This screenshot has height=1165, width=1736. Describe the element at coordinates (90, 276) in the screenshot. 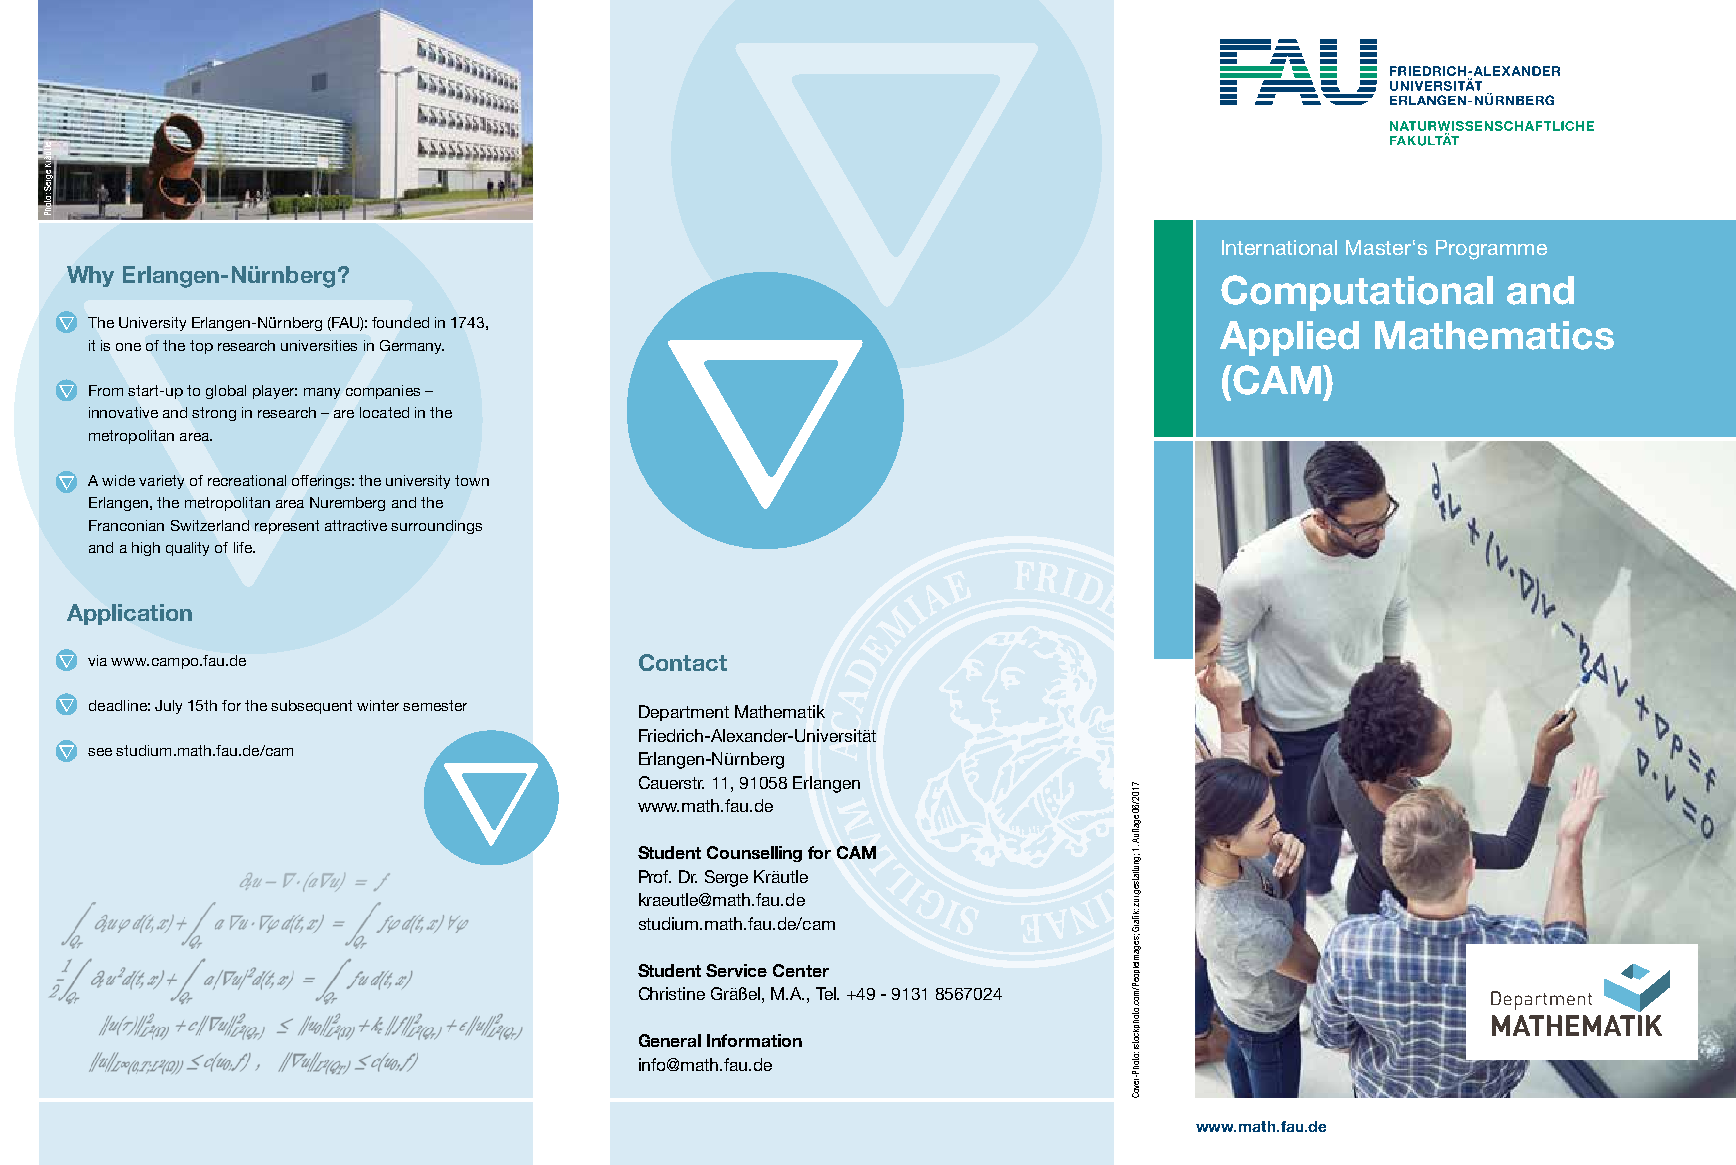

I see `Why` at that location.
